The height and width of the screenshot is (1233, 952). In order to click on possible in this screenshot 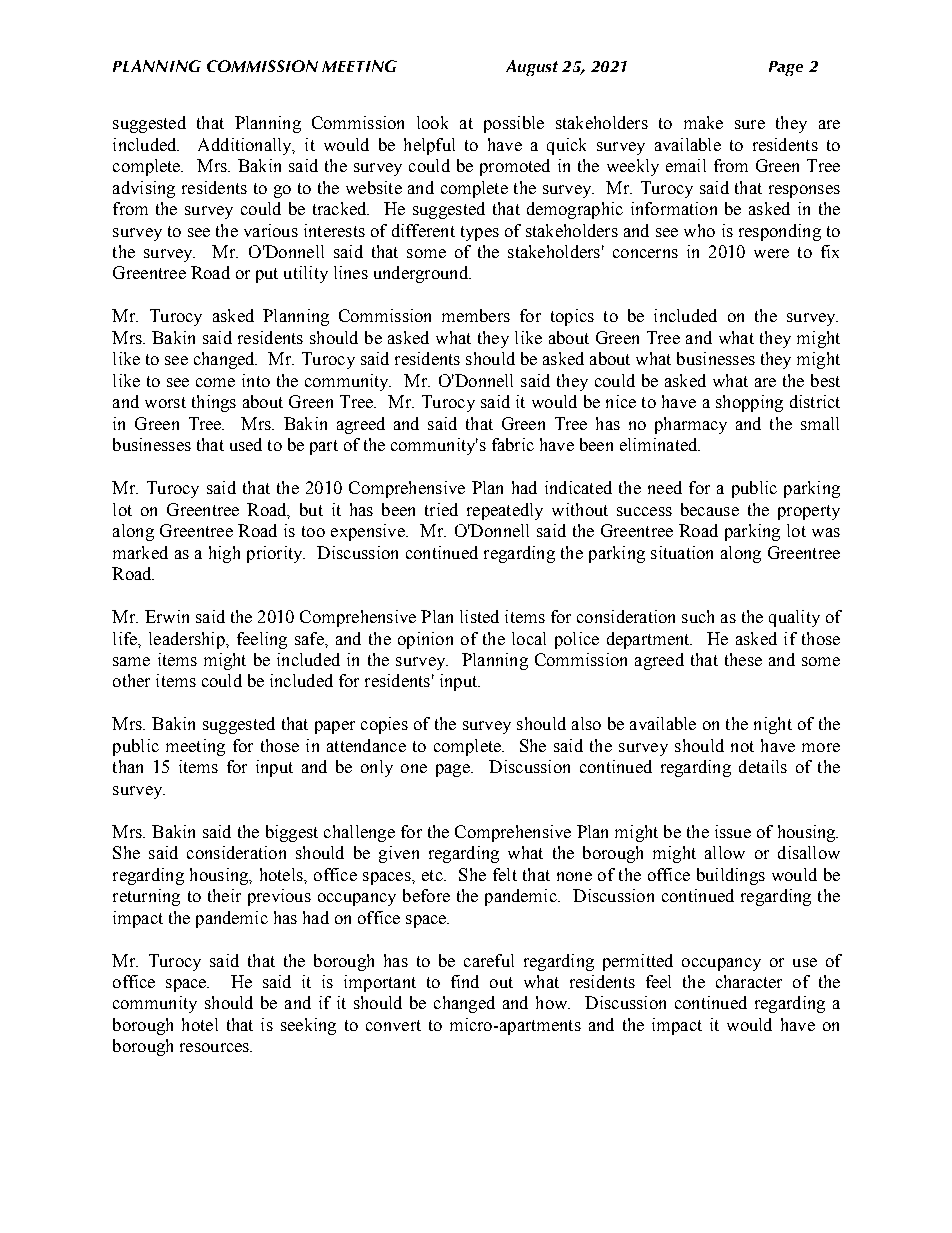, I will do `click(514, 124)`.
